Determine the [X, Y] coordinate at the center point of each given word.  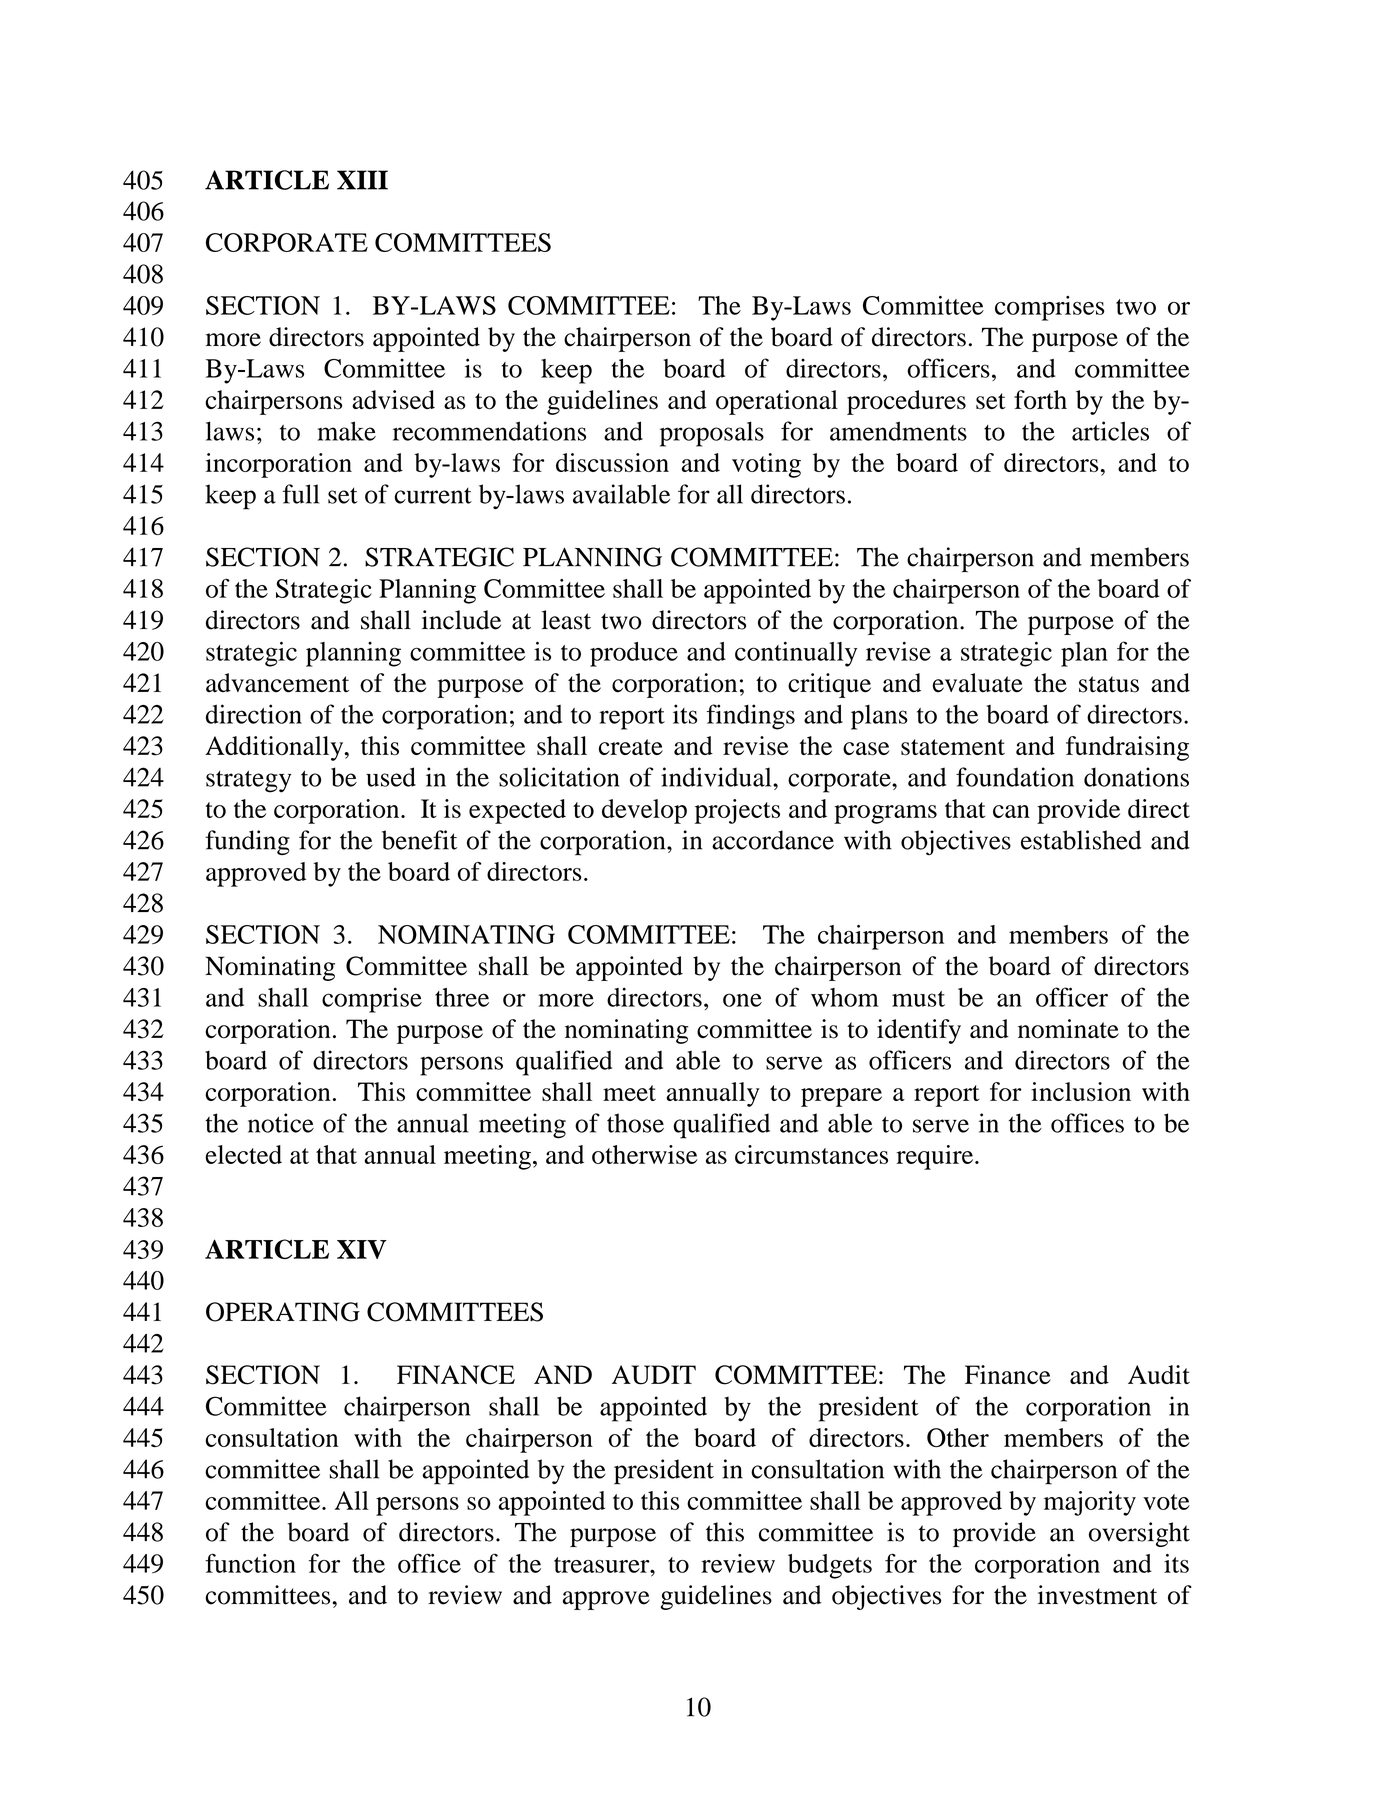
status [1109, 684]
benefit [419, 840]
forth [1040, 400]
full [301, 494]
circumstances [811, 1154]
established [1081, 840]
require [936, 1157]
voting [766, 465]
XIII [362, 180]
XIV [362, 1249]
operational [777, 402]
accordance [773, 840]
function [250, 1563]
